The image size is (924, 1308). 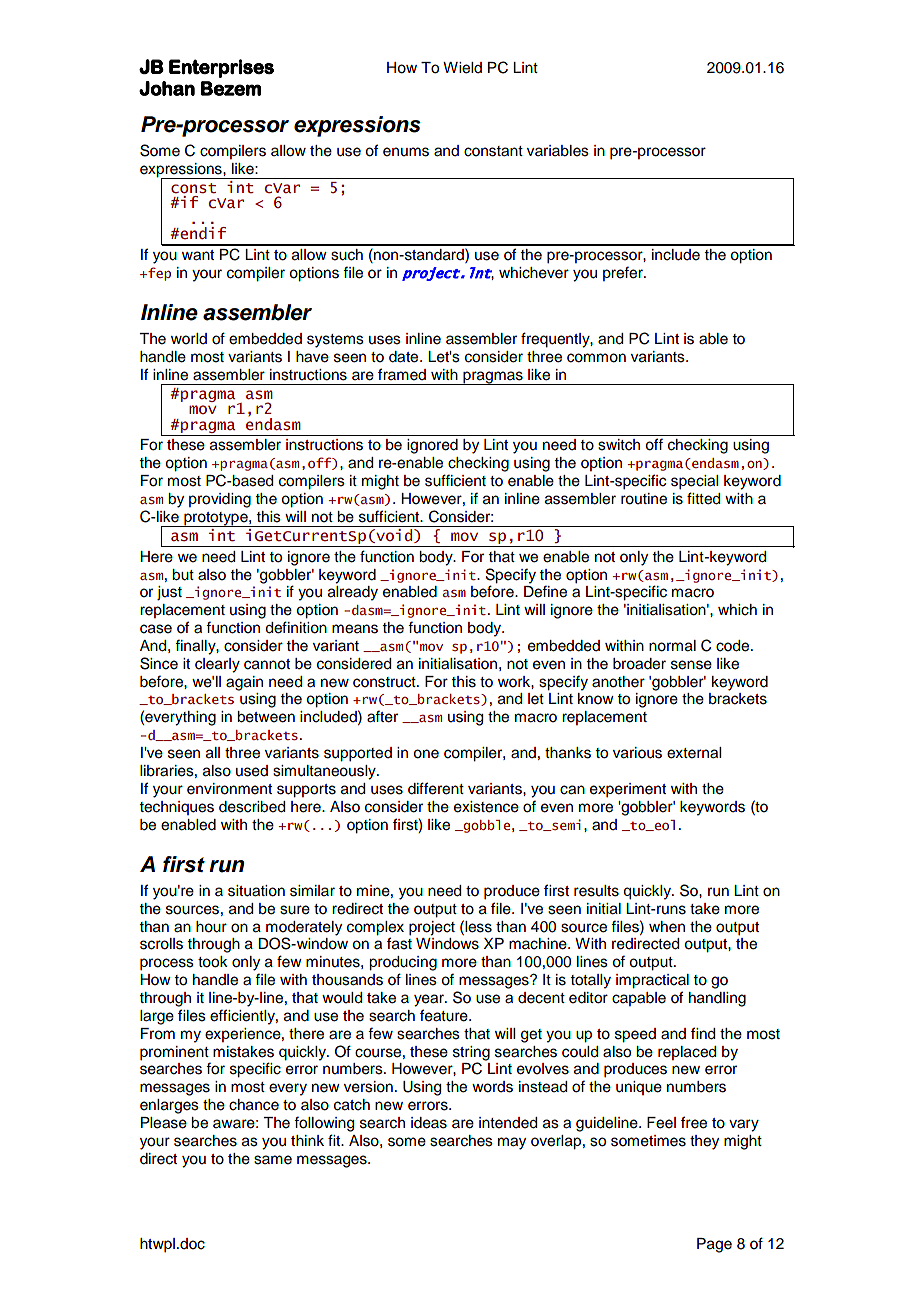 I want to click on clearly, so click(x=217, y=665).
